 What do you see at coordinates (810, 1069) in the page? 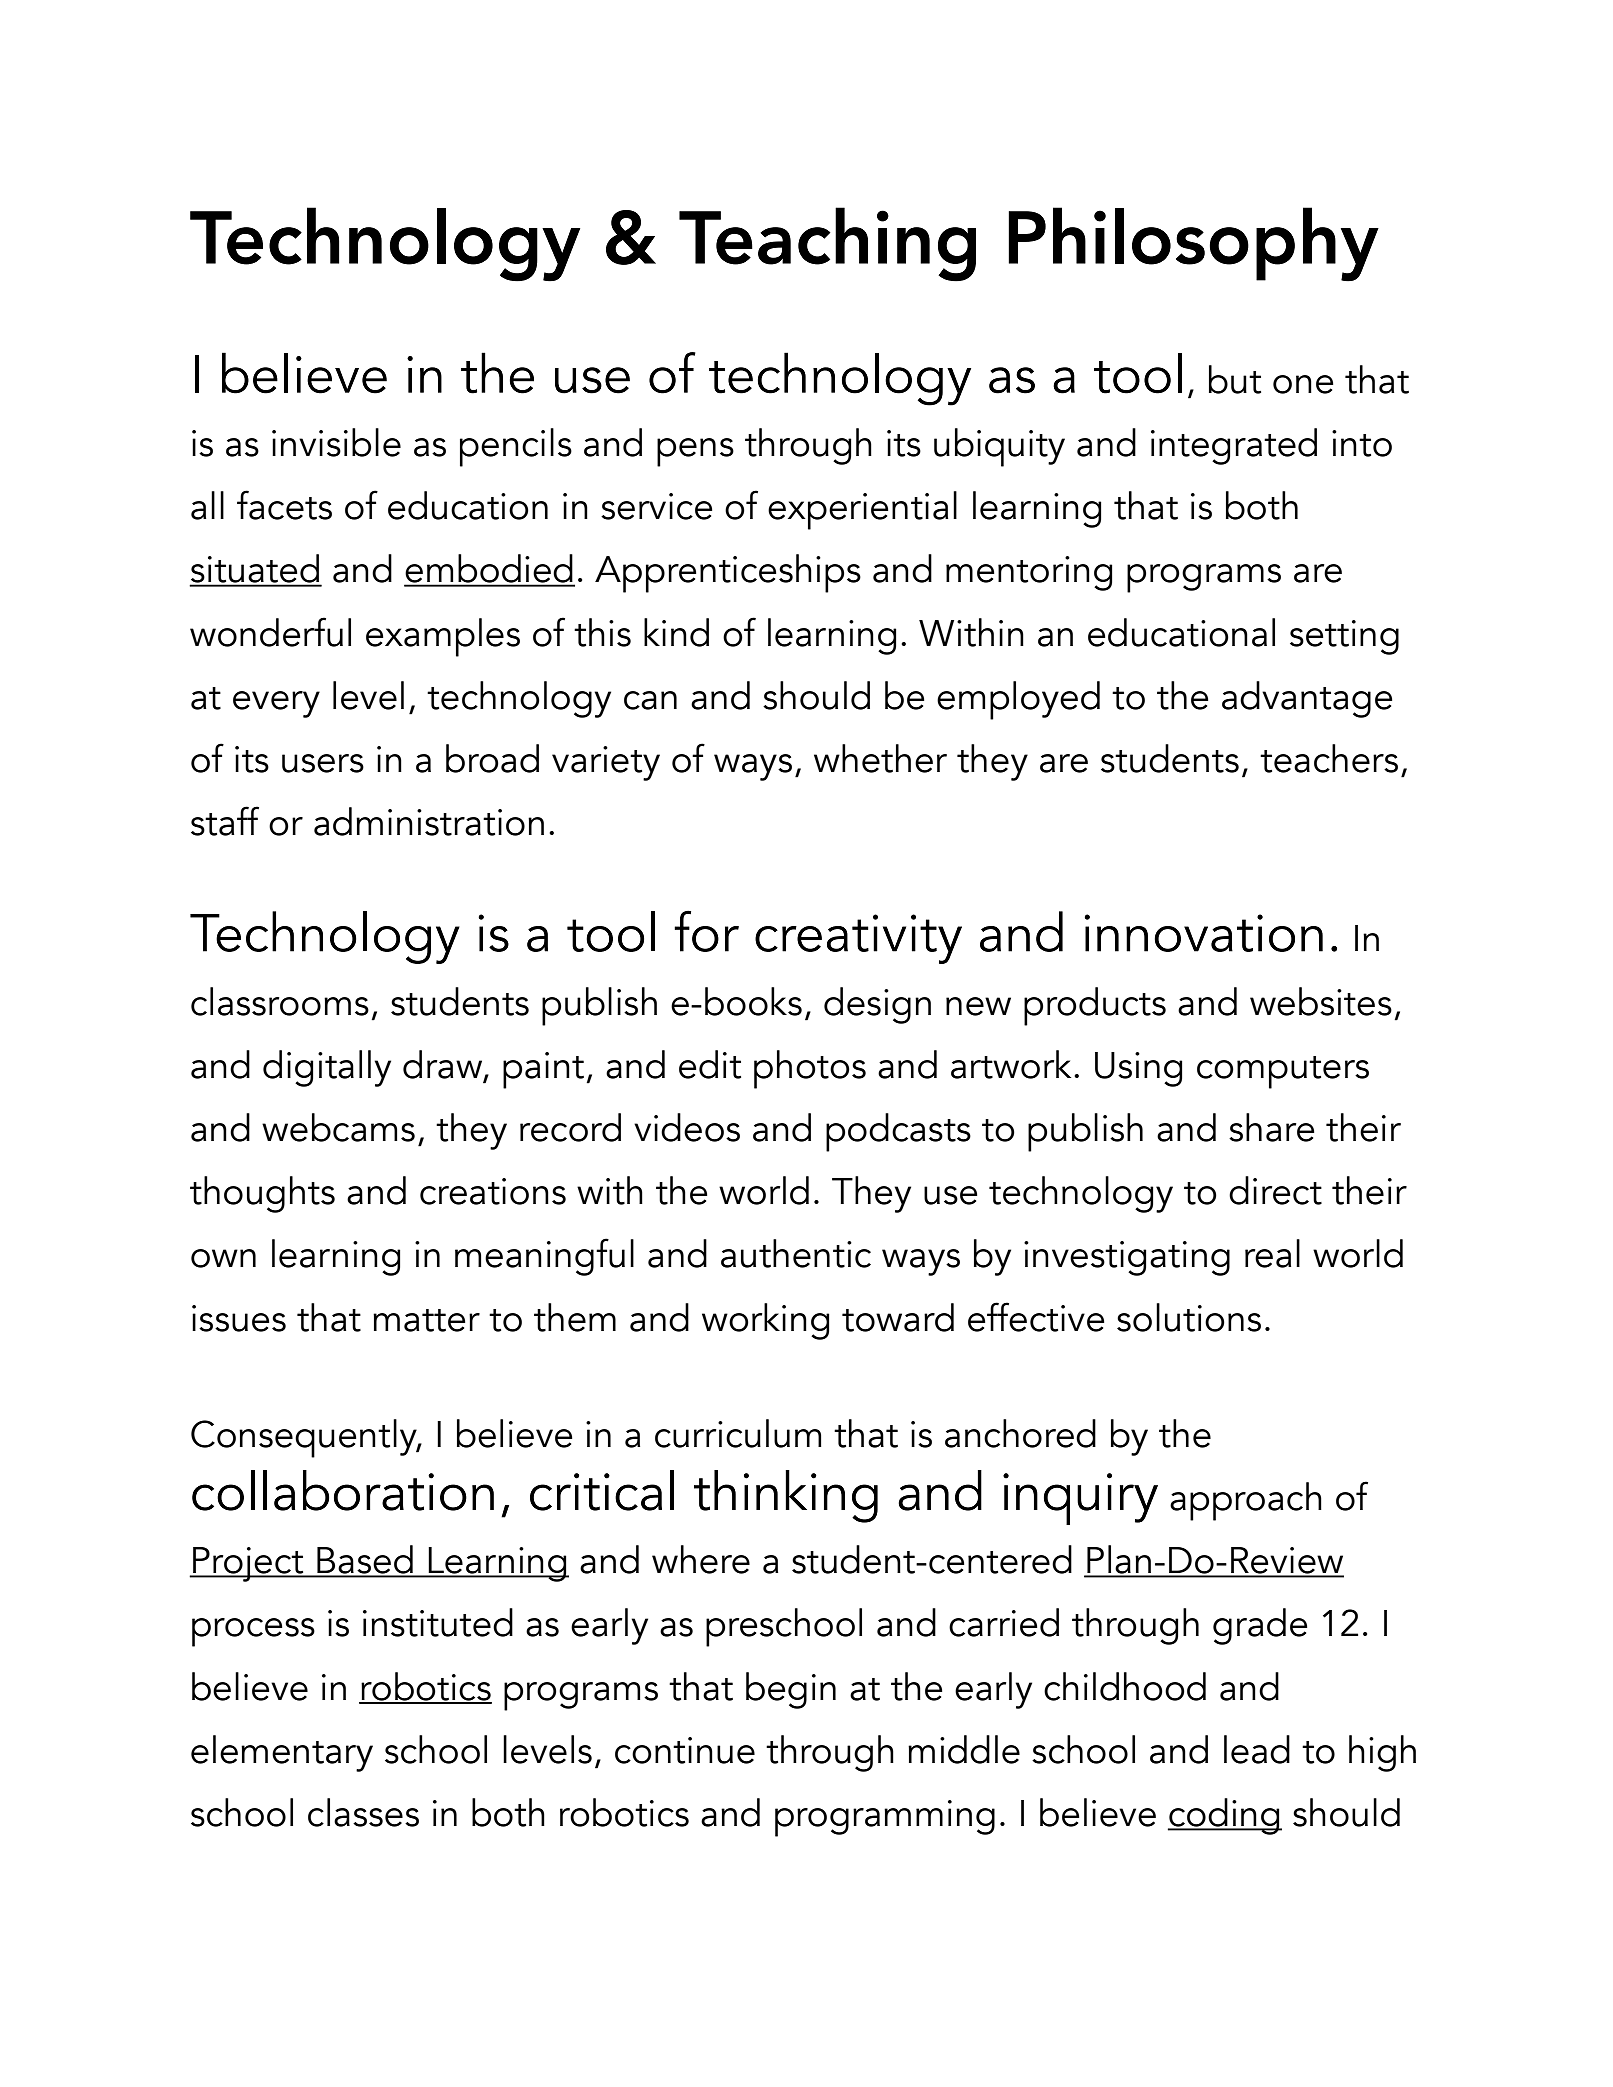
I see `photos` at bounding box center [810, 1069].
